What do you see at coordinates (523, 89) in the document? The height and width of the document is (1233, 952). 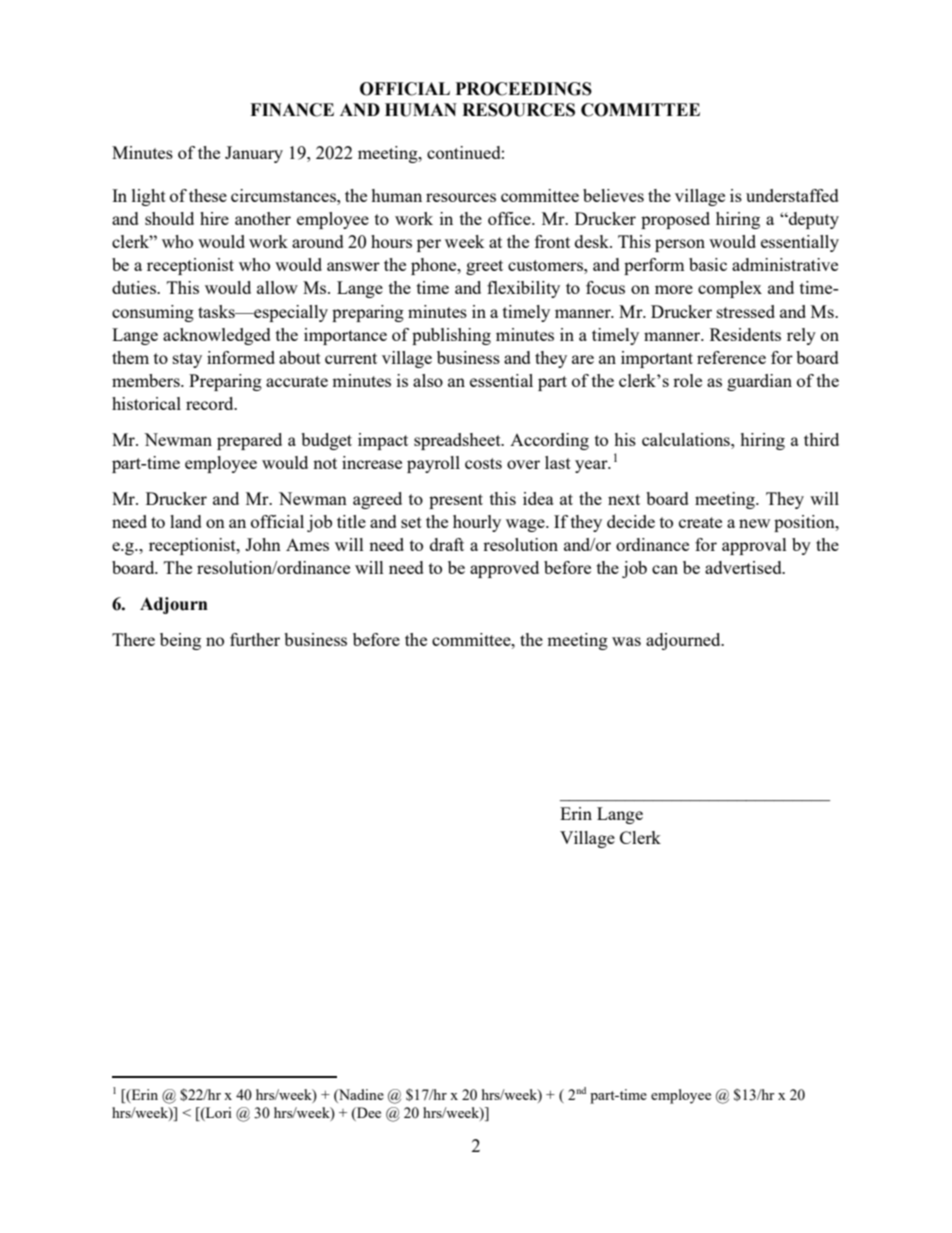 I see `PROCEEDINGS` at bounding box center [523, 89].
